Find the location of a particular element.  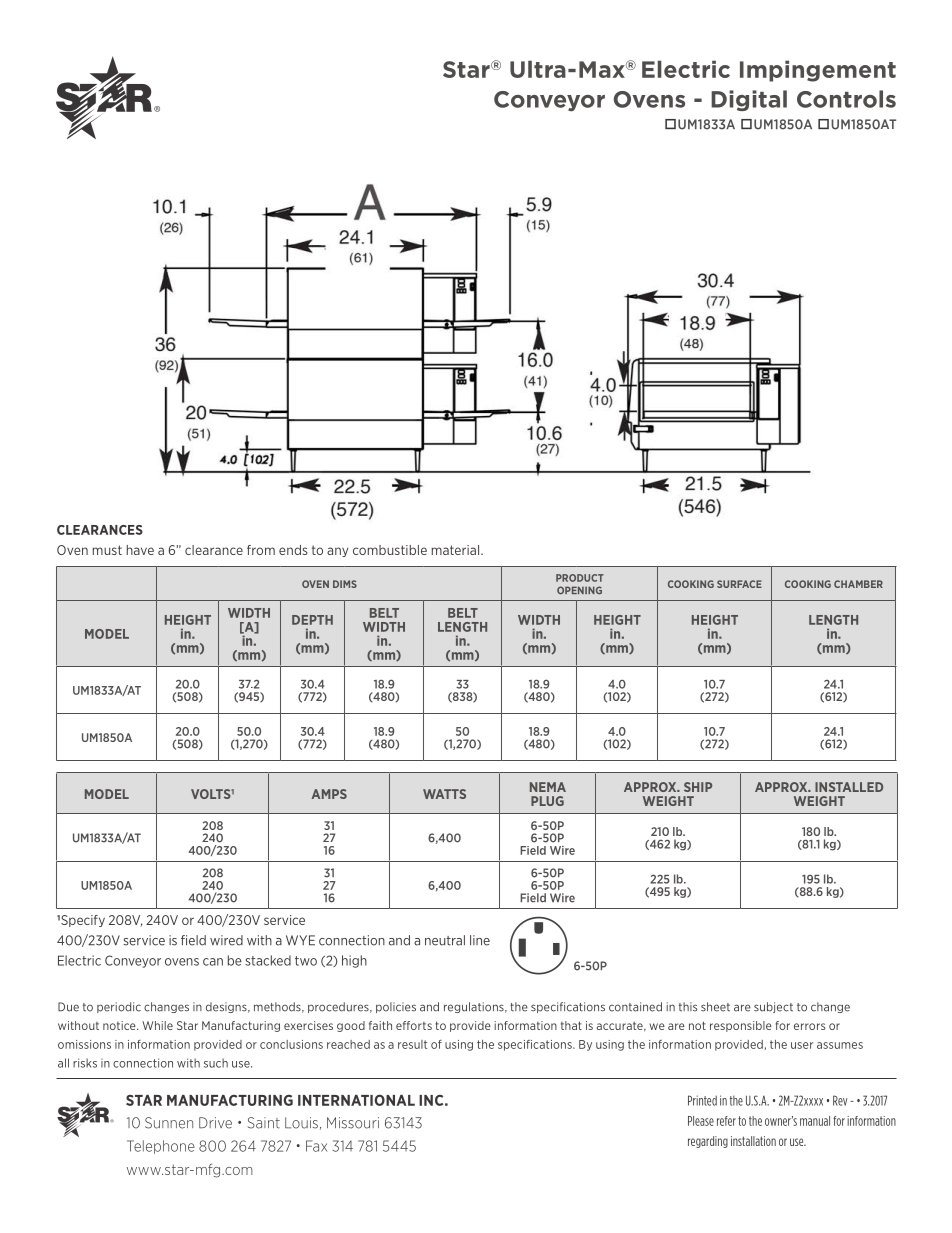

material is located at coordinates (457, 550).
